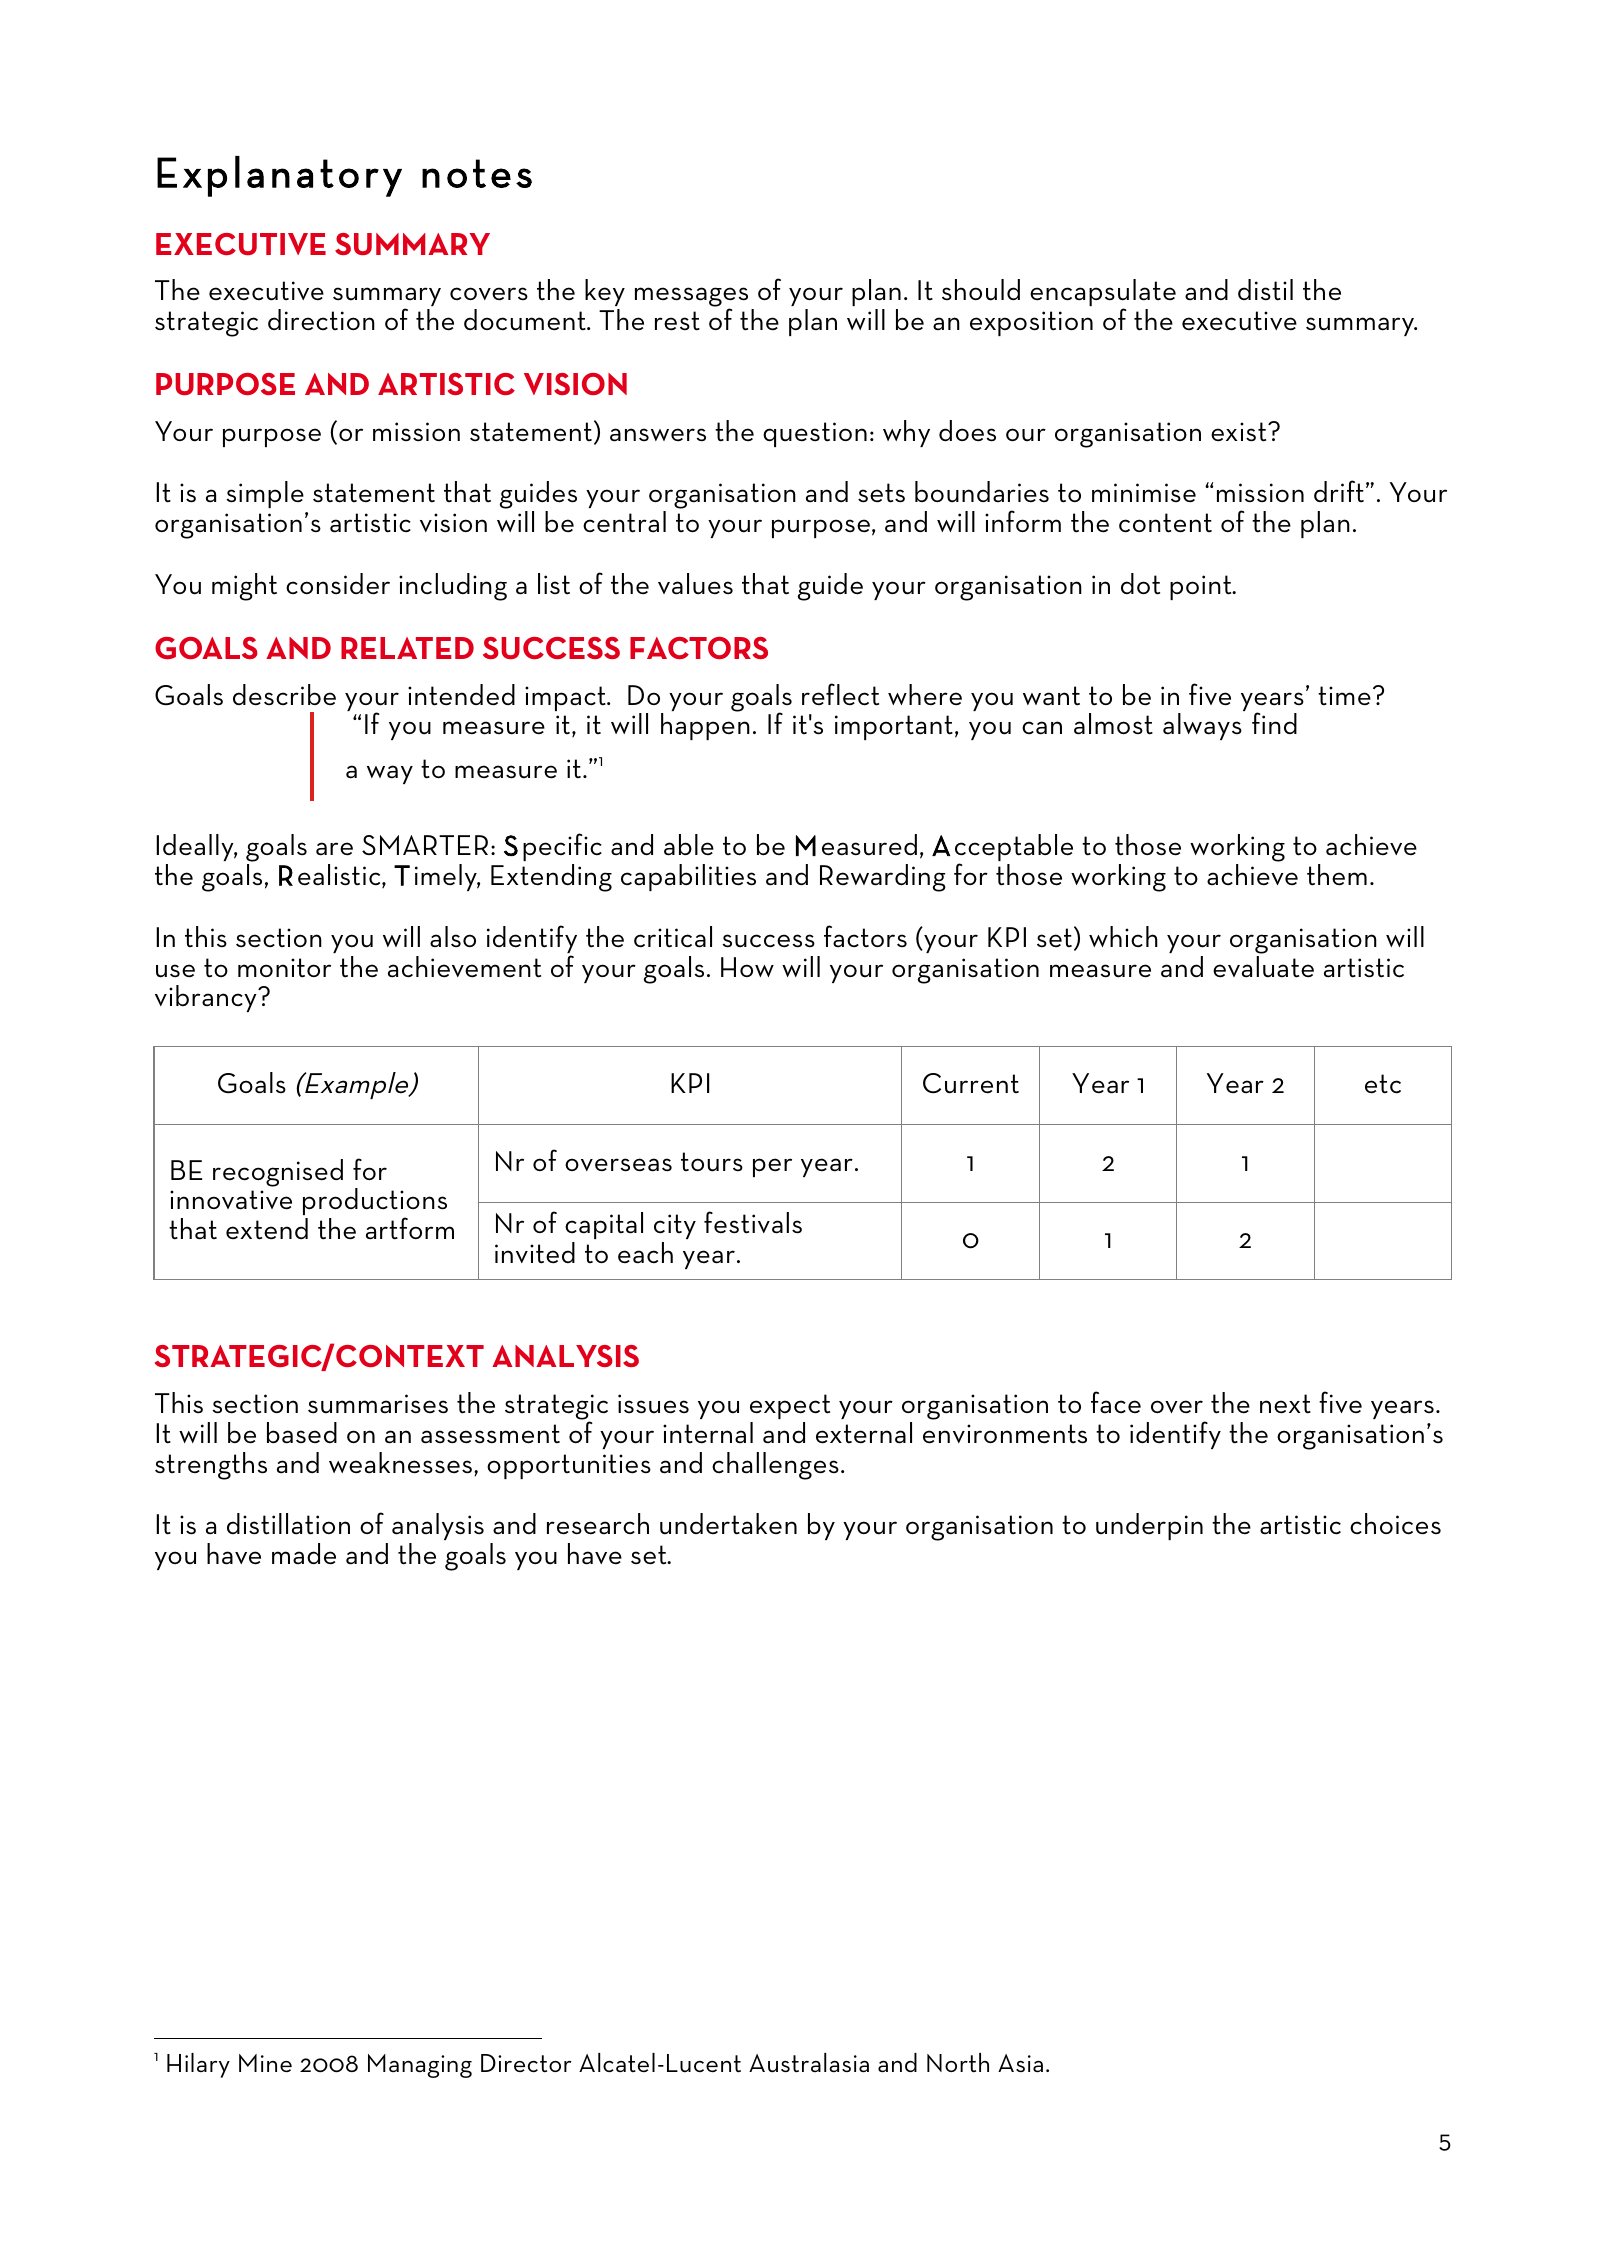 The width and height of the screenshot is (1603, 2268). I want to click on next, so click(1285, 1404).
